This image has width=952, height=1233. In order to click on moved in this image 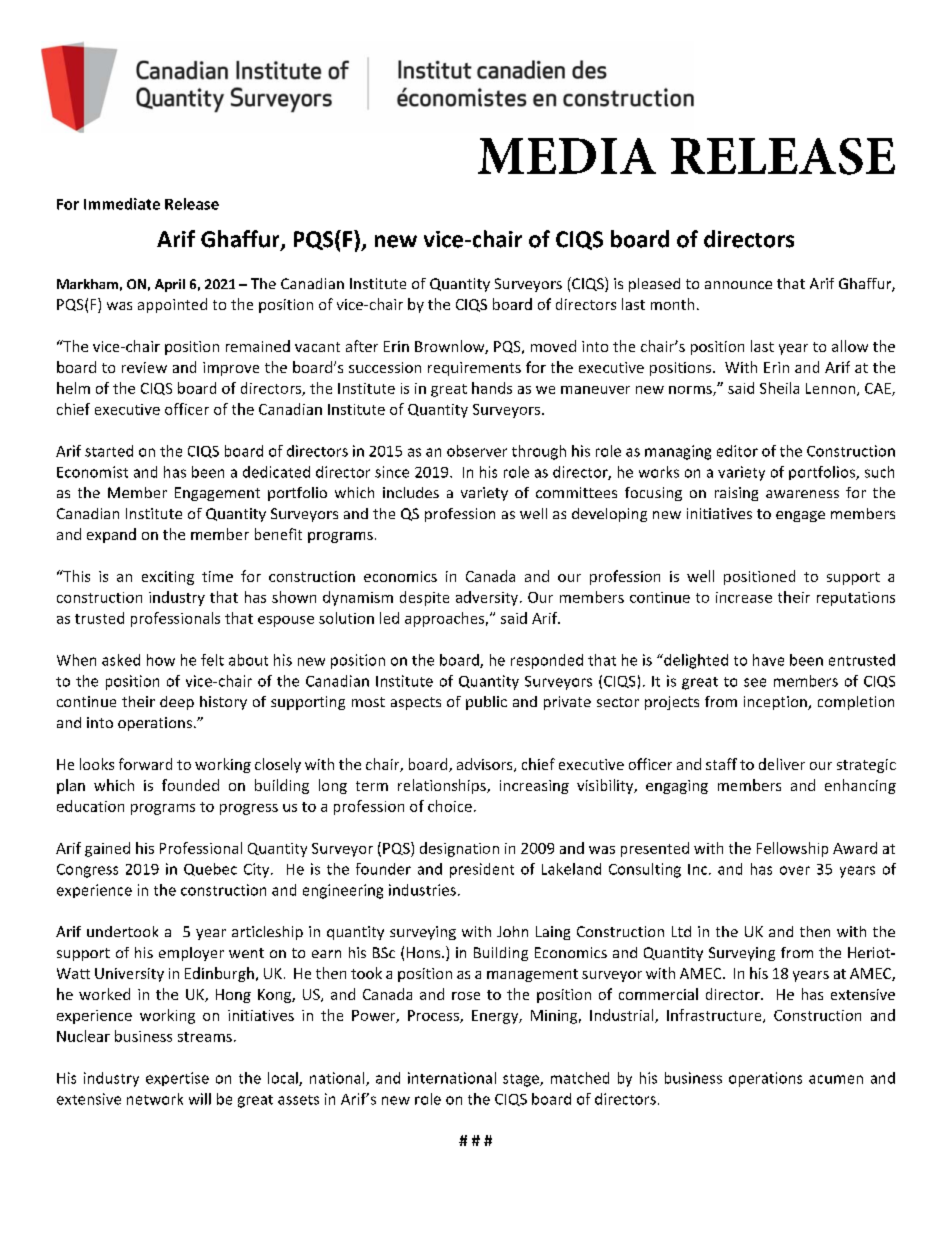, I will do `click(553, 346)`.
